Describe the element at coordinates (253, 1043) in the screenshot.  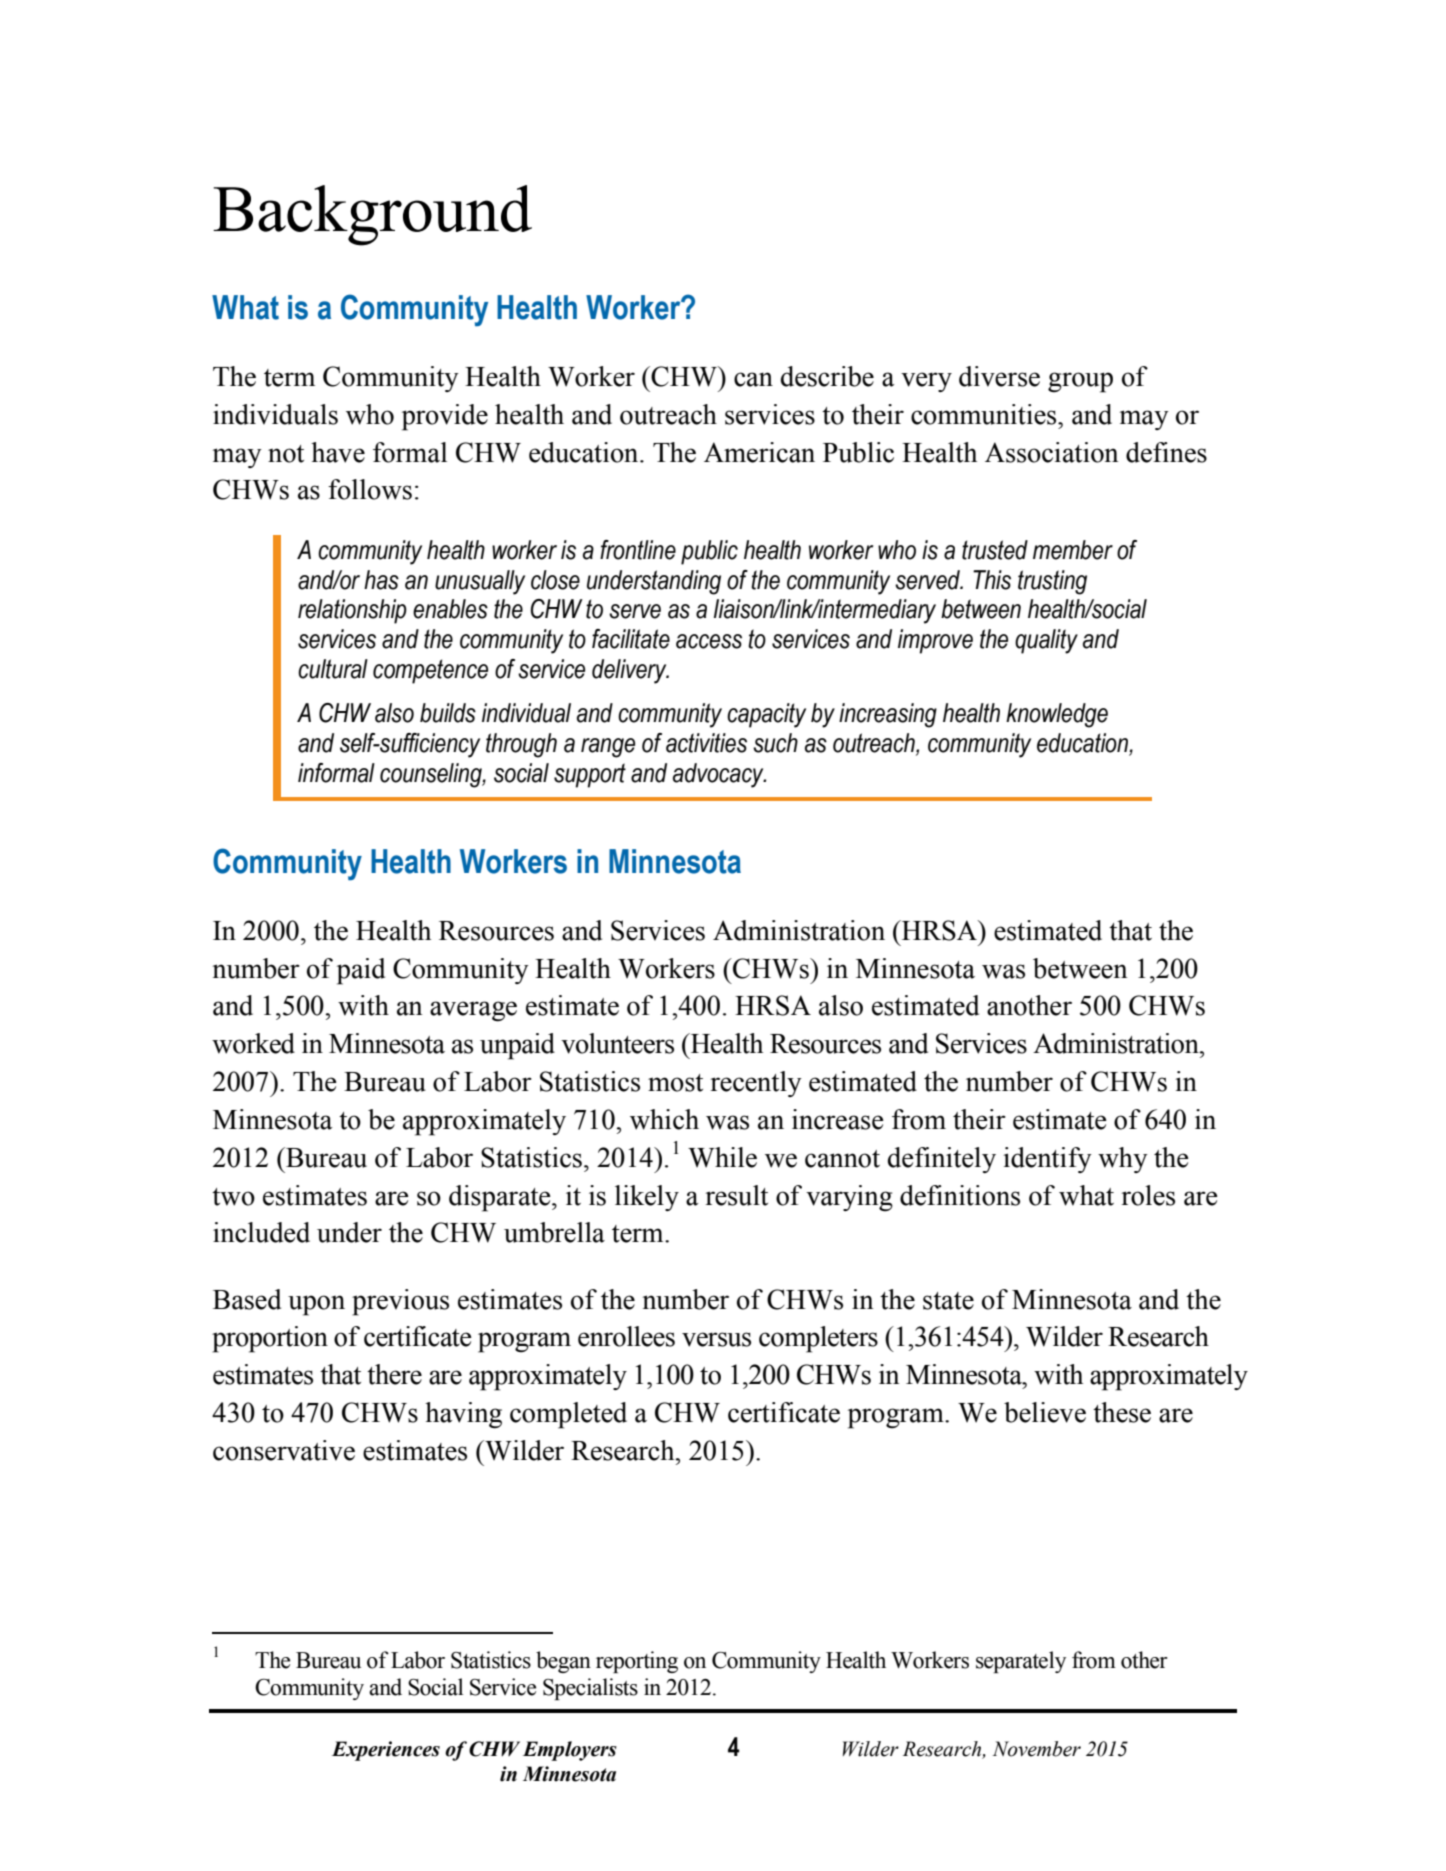
I see `worked` at that location.
